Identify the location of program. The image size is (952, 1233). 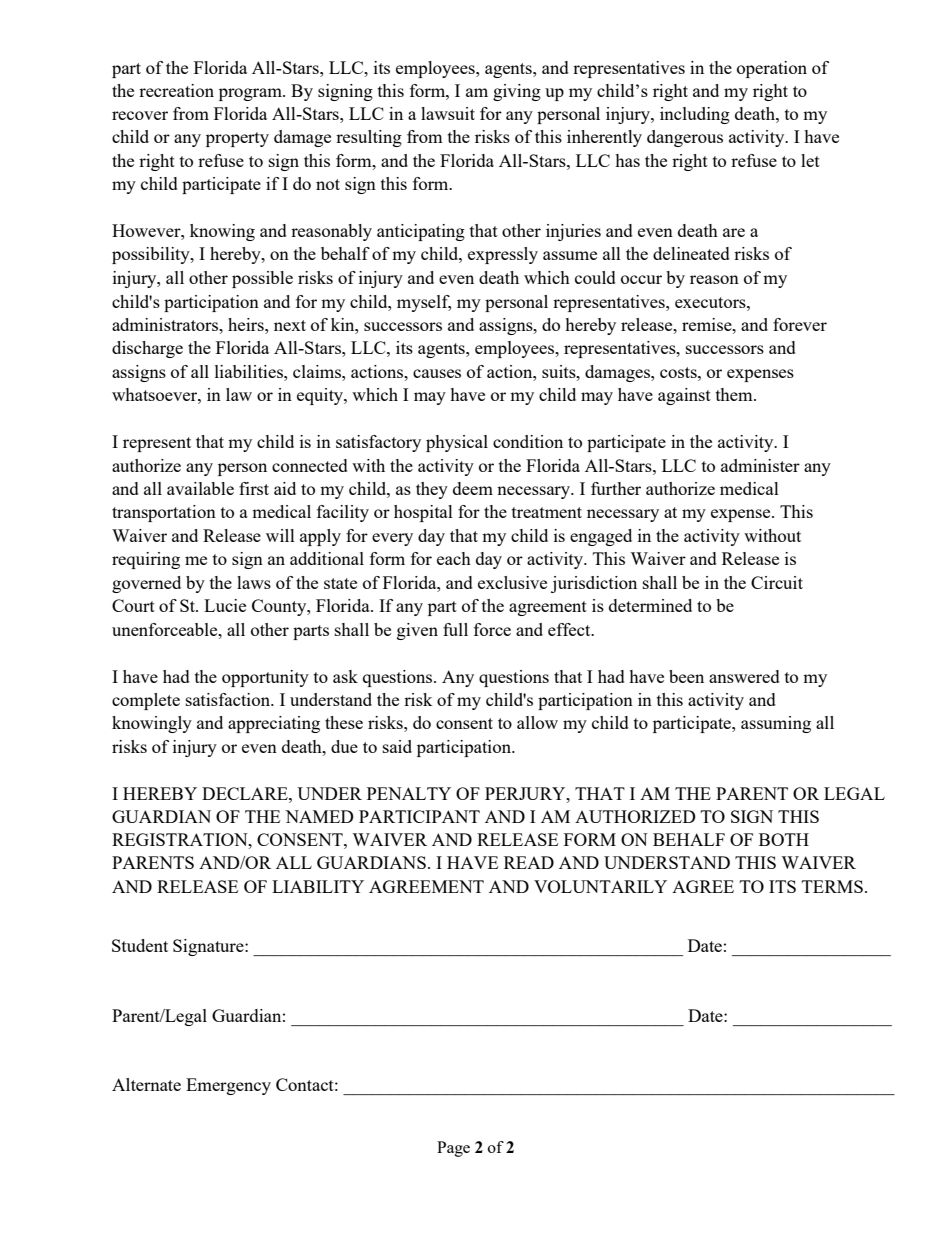
(251, 94).
